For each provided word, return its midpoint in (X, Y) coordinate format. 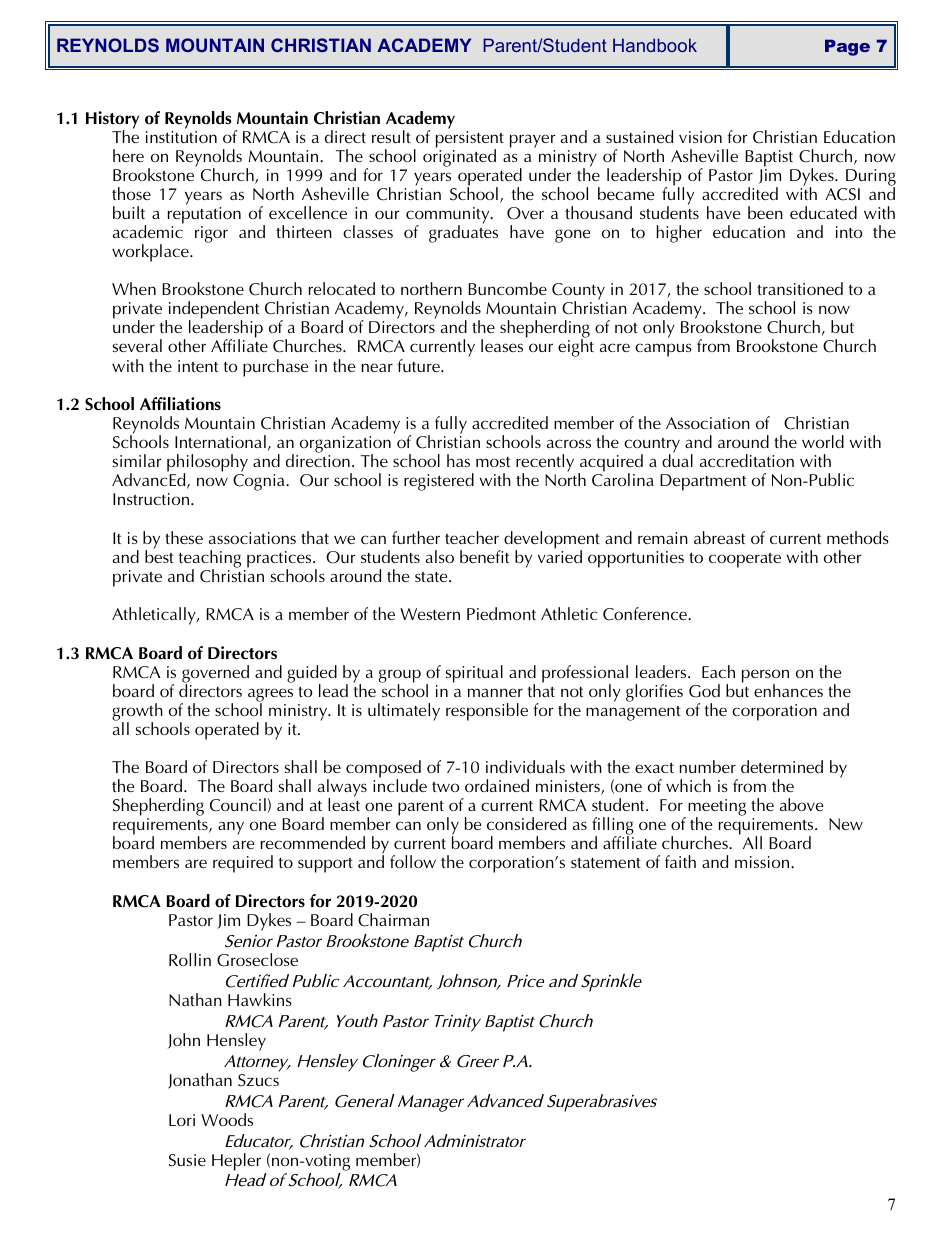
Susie (187, 1160)
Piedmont (501, 613)
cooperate (745, 560)
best (159, 555)
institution (181, 137)
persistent (470, 140)
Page (847, 47)
